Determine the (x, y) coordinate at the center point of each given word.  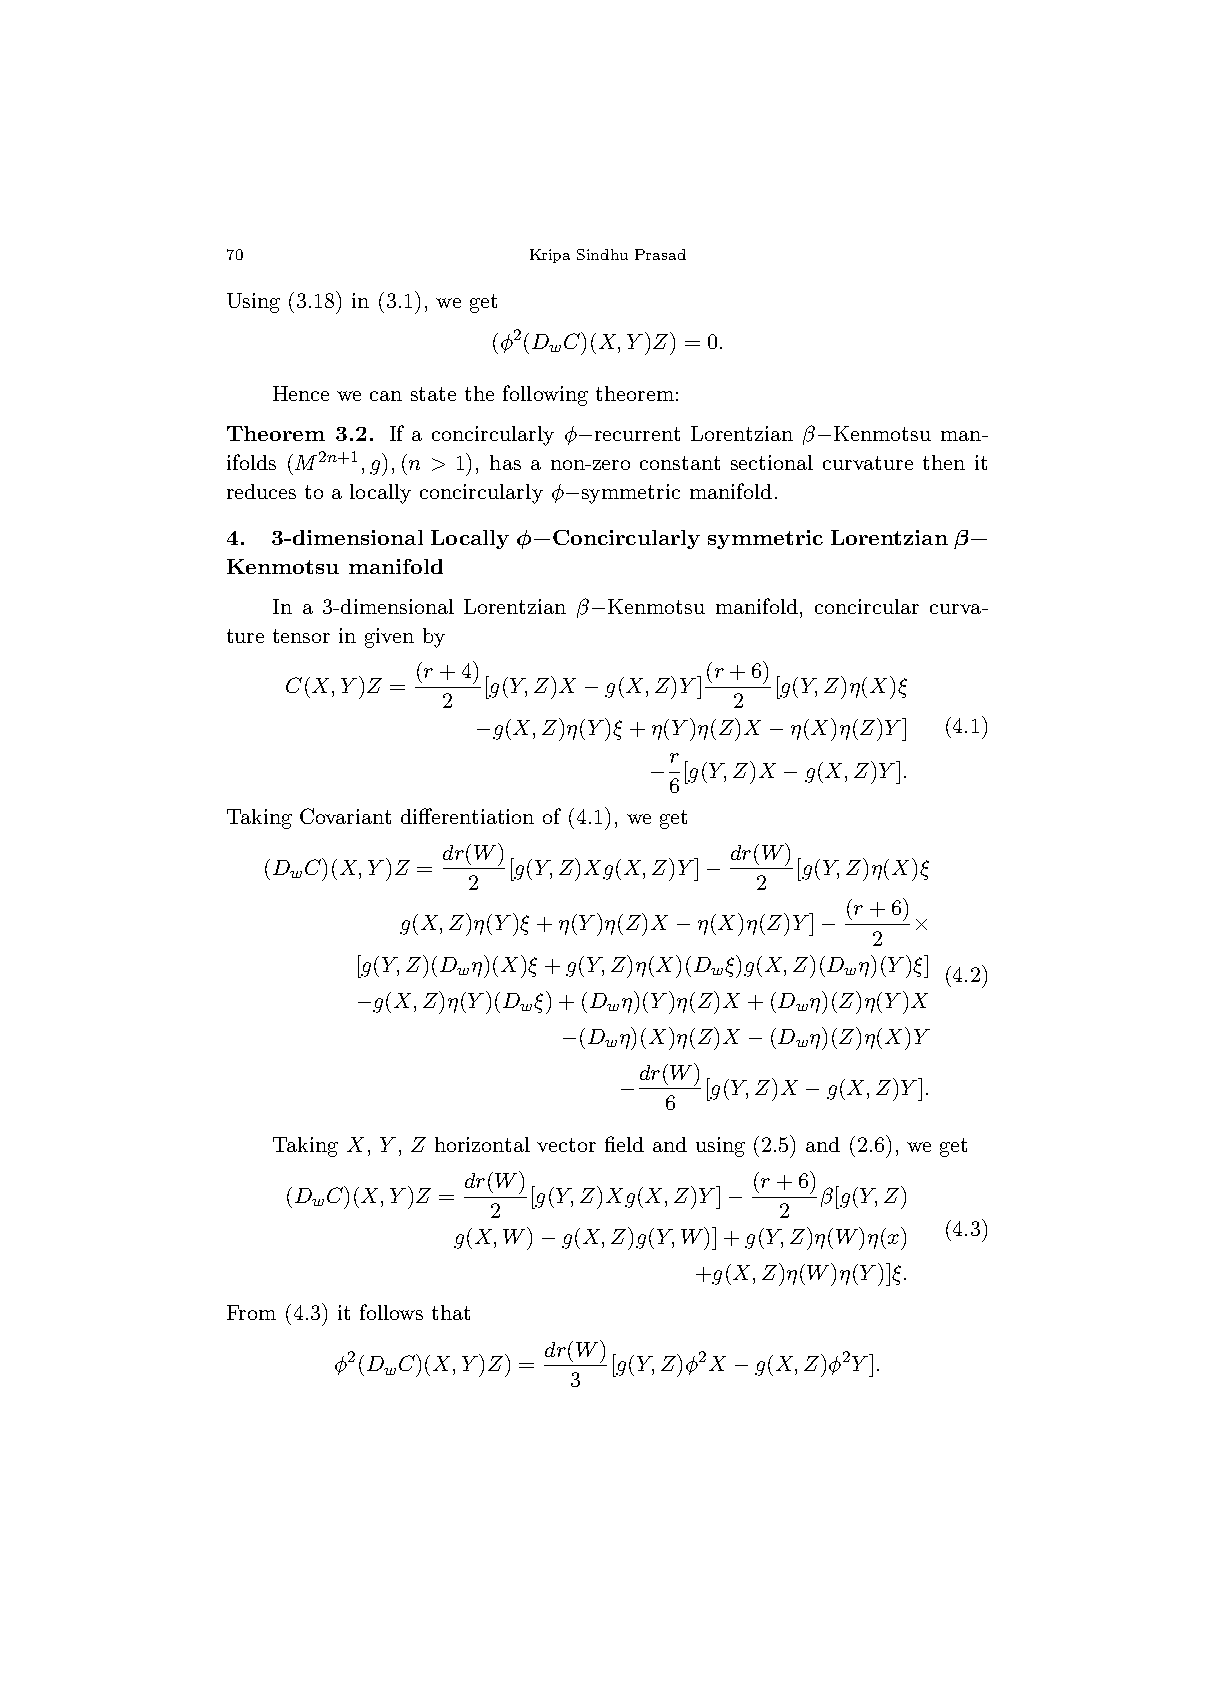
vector (566, 1145)
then (944, 462)
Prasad (660, 254)
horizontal (482, 1144)
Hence (301, 393)
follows (391, 1312)
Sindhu (602, 254)
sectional (772, 462)
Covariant (345, 816)
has (505, 462)
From (251, 1312)
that (451, 1312)
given (389, 638)
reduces (261, 491)
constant (680, 463)
